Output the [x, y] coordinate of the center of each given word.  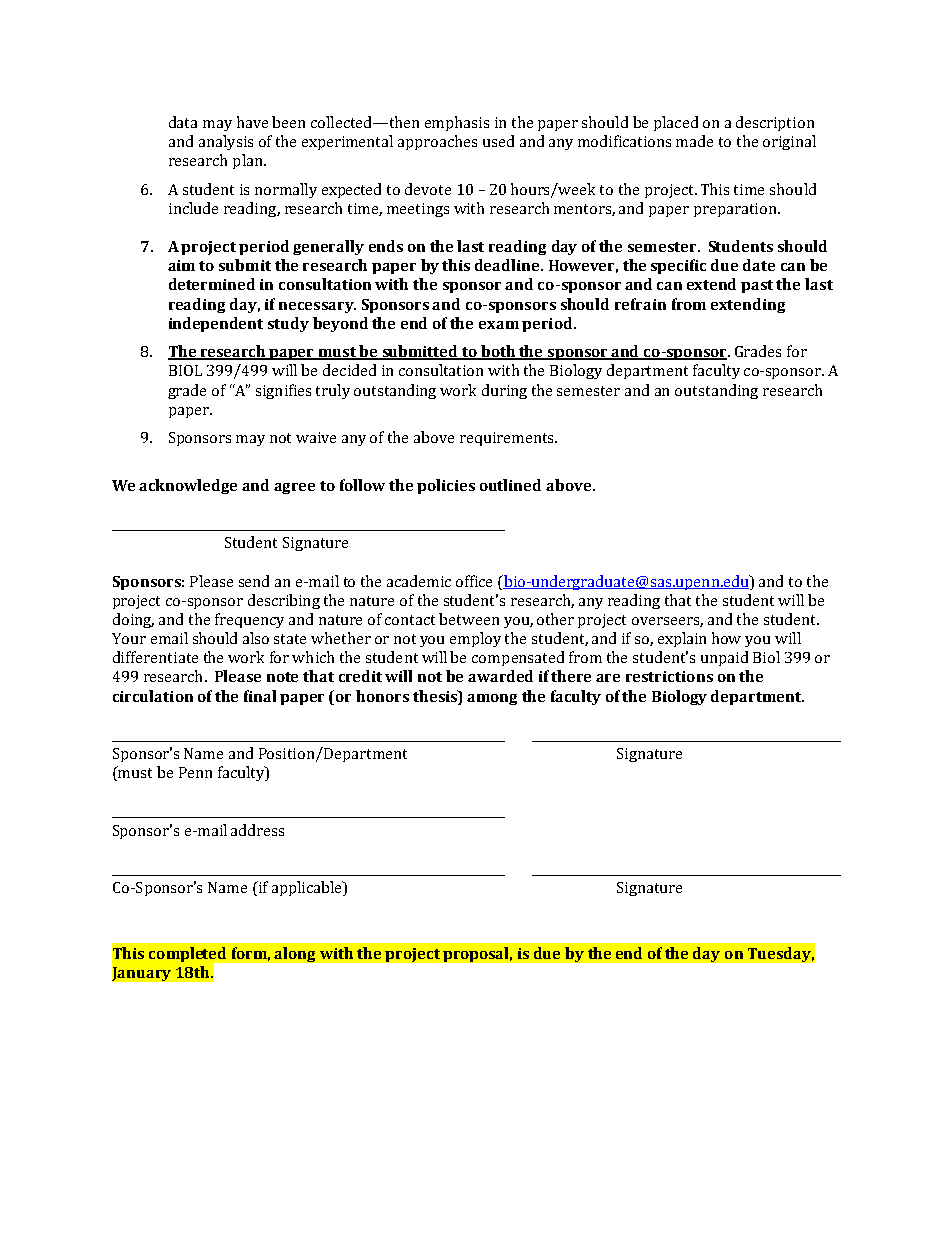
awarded [500, 676]
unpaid [724, 658]
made [694, 141]
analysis [226, 142]
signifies [283, 391]
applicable [308, 888]
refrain [640, 304]
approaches [437, 142]
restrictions [669, 676]
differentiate [155, 657]
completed [189, 955]
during [504, 391]
